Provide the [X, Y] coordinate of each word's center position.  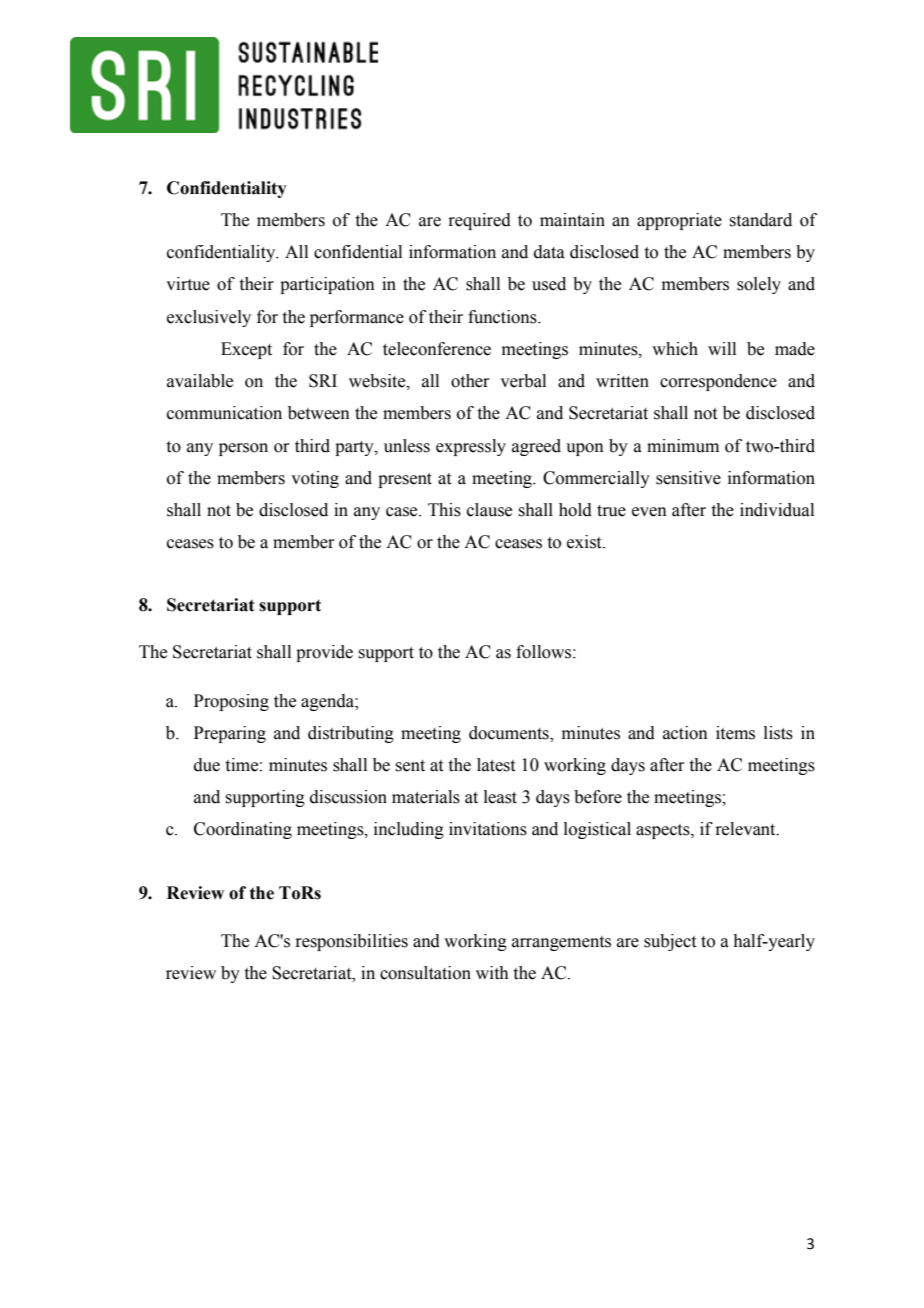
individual [777, 510]
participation [327, 285]
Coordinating [243, 830]
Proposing [231, 702]
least [500, 797]
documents [510, 734]
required [479, 221]
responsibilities [351, 942]
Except [246, 350]
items [735, 733]
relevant [746, 829]
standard [760, 220]
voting [315, 479]
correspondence [718, 382]
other [470, 381]
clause [489, 510]
